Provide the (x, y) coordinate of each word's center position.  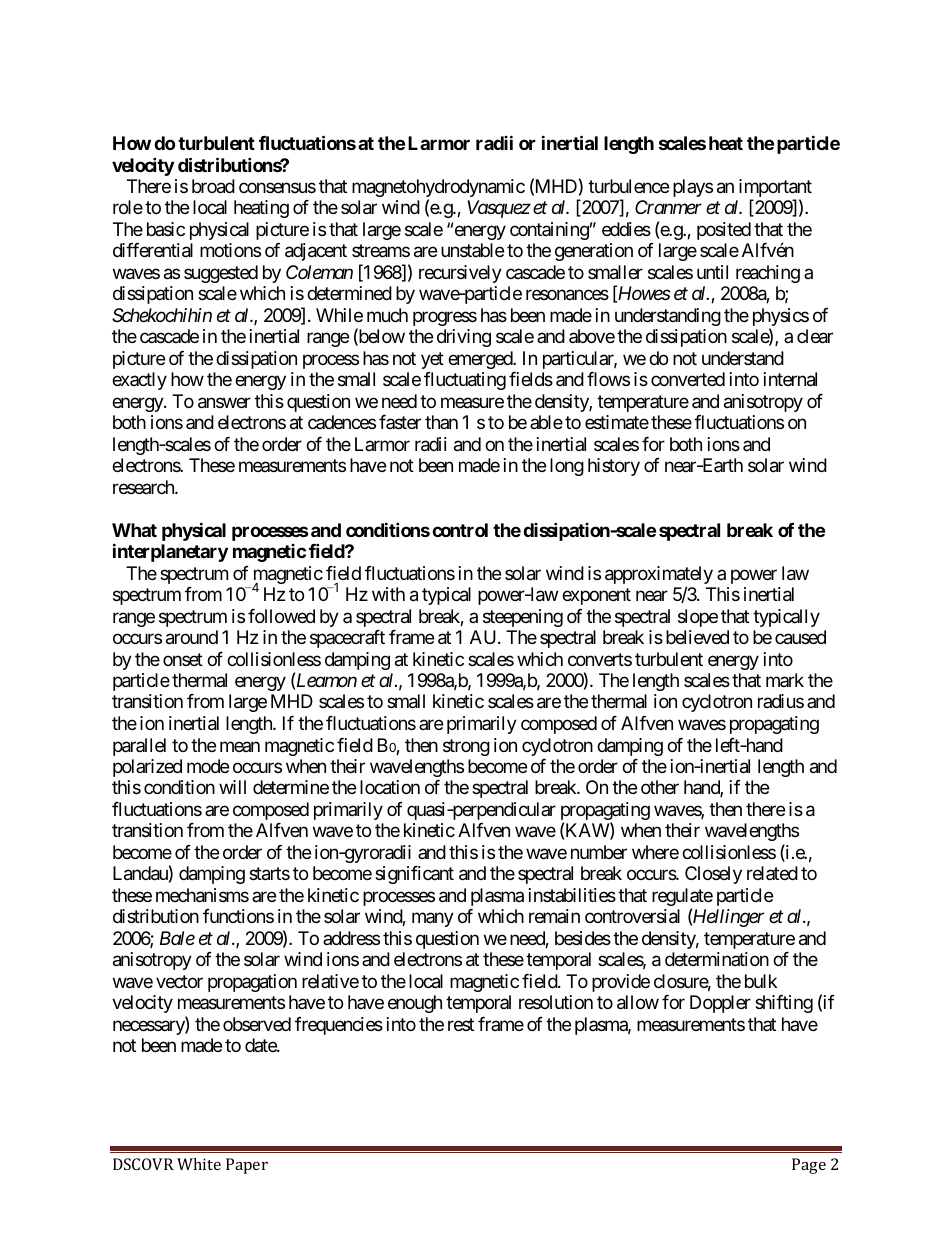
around (192, 637)
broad (213, 186)
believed (697, 637)
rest (461, 1024)
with (388, 594)
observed (257, 1024)
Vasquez (499, 209)
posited (724, 231)
